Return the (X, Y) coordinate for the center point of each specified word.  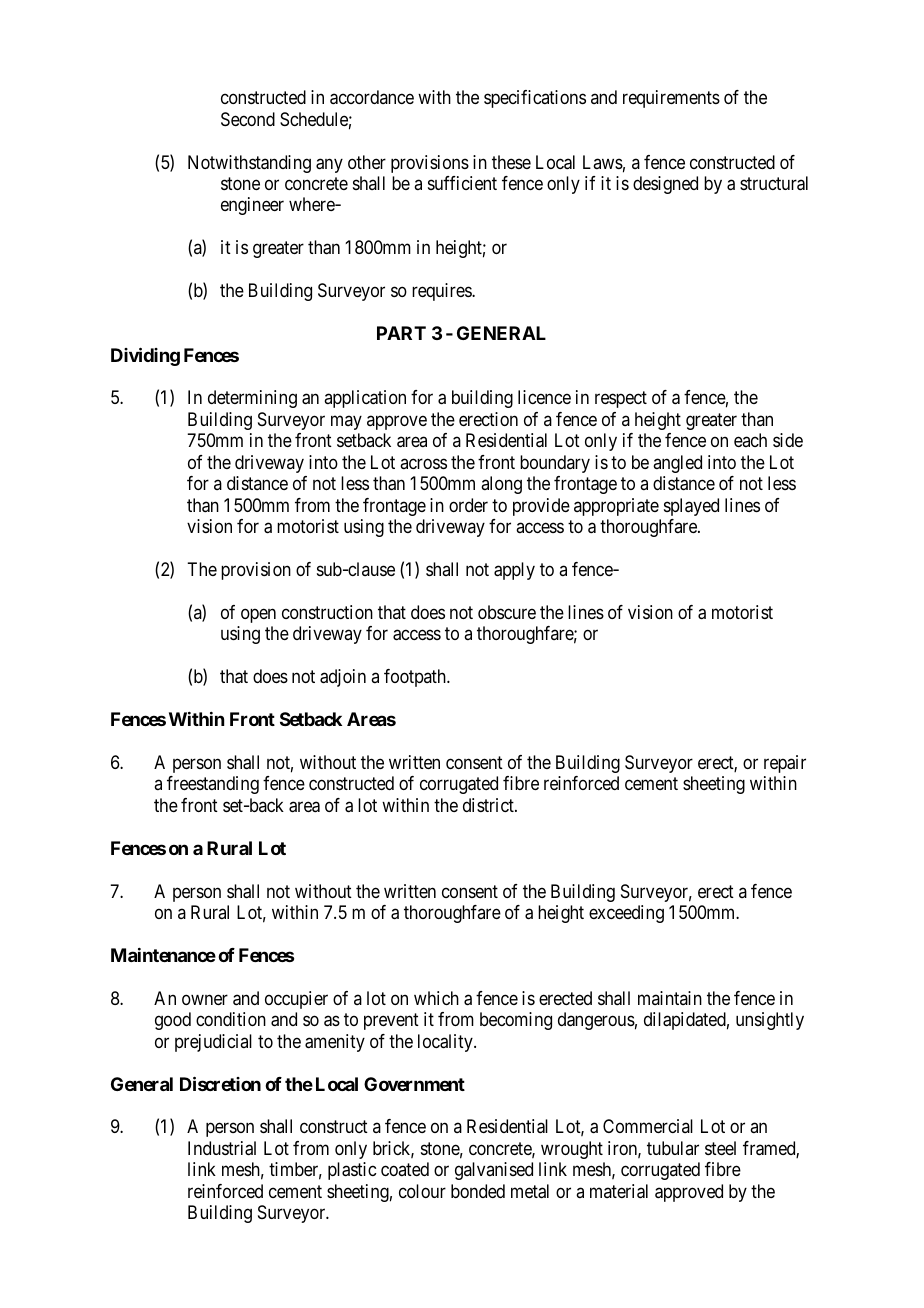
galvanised (494, 1171)
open (258, 615)
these (511, 162)
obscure (507, 612)
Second (248, 119)
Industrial (222, 1148)
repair (785, 764)
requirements (671, 99)
